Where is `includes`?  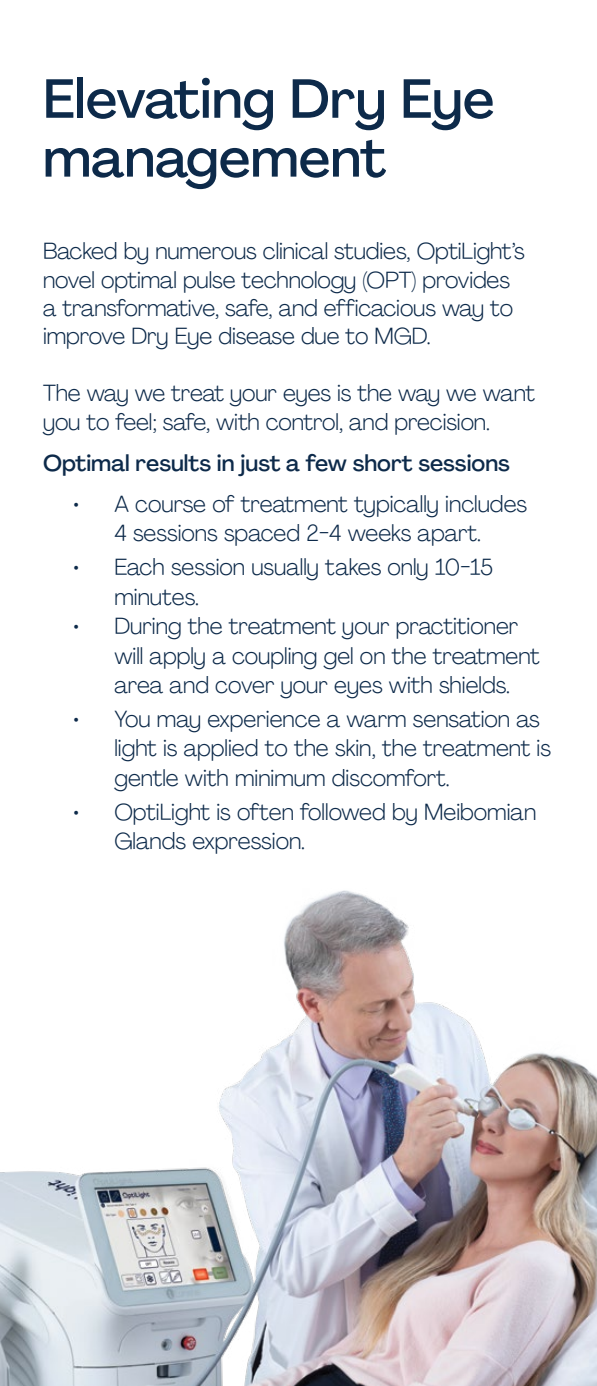 includes is located at coordinates (486, 504).
